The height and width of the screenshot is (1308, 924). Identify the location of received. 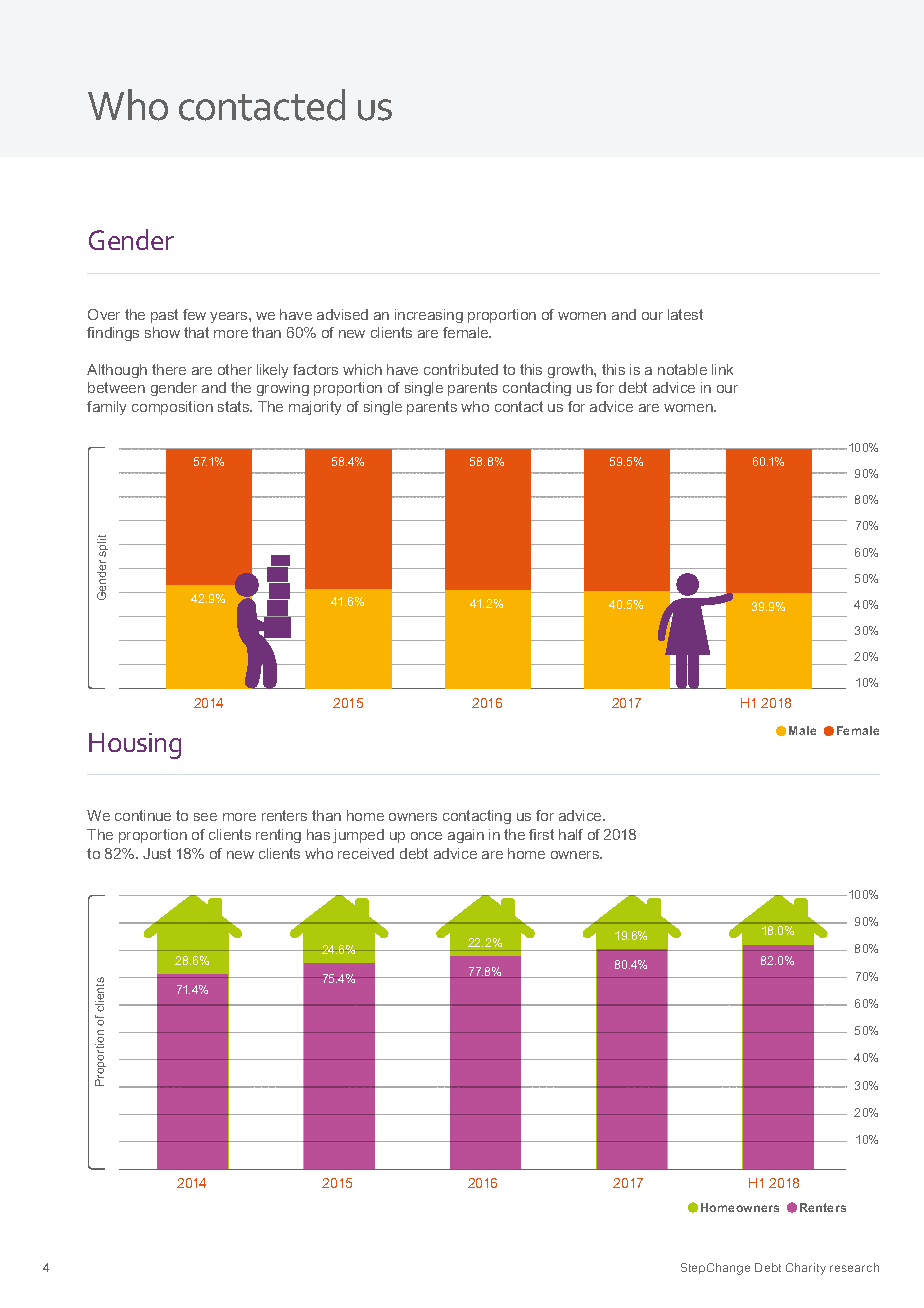
(366, 853).
